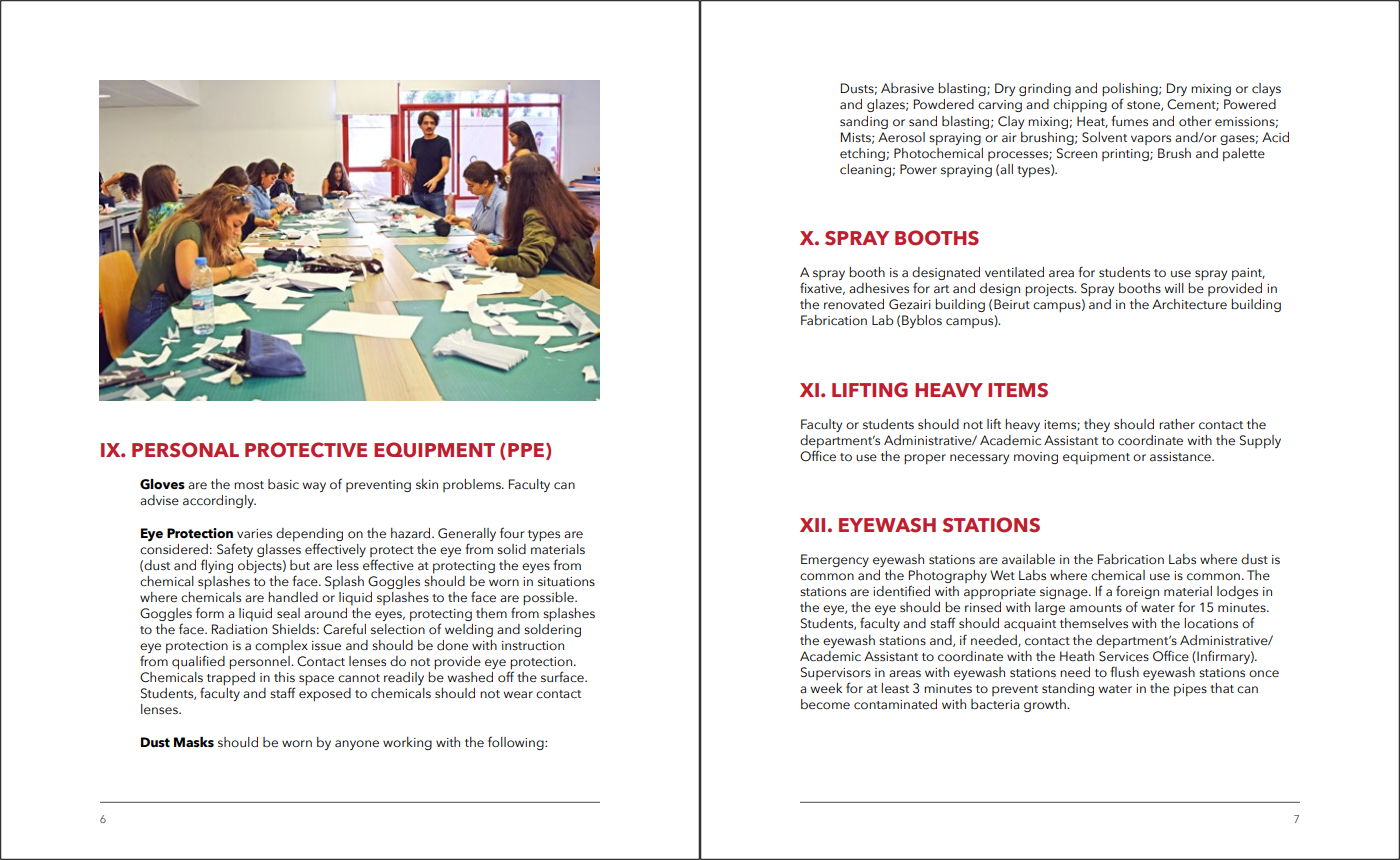 Image resolution: width=1400 pixels, height=860 pixels. Describe the element at coordinates (1129, 120) in the screenshot. I see `fumes` at that location.
